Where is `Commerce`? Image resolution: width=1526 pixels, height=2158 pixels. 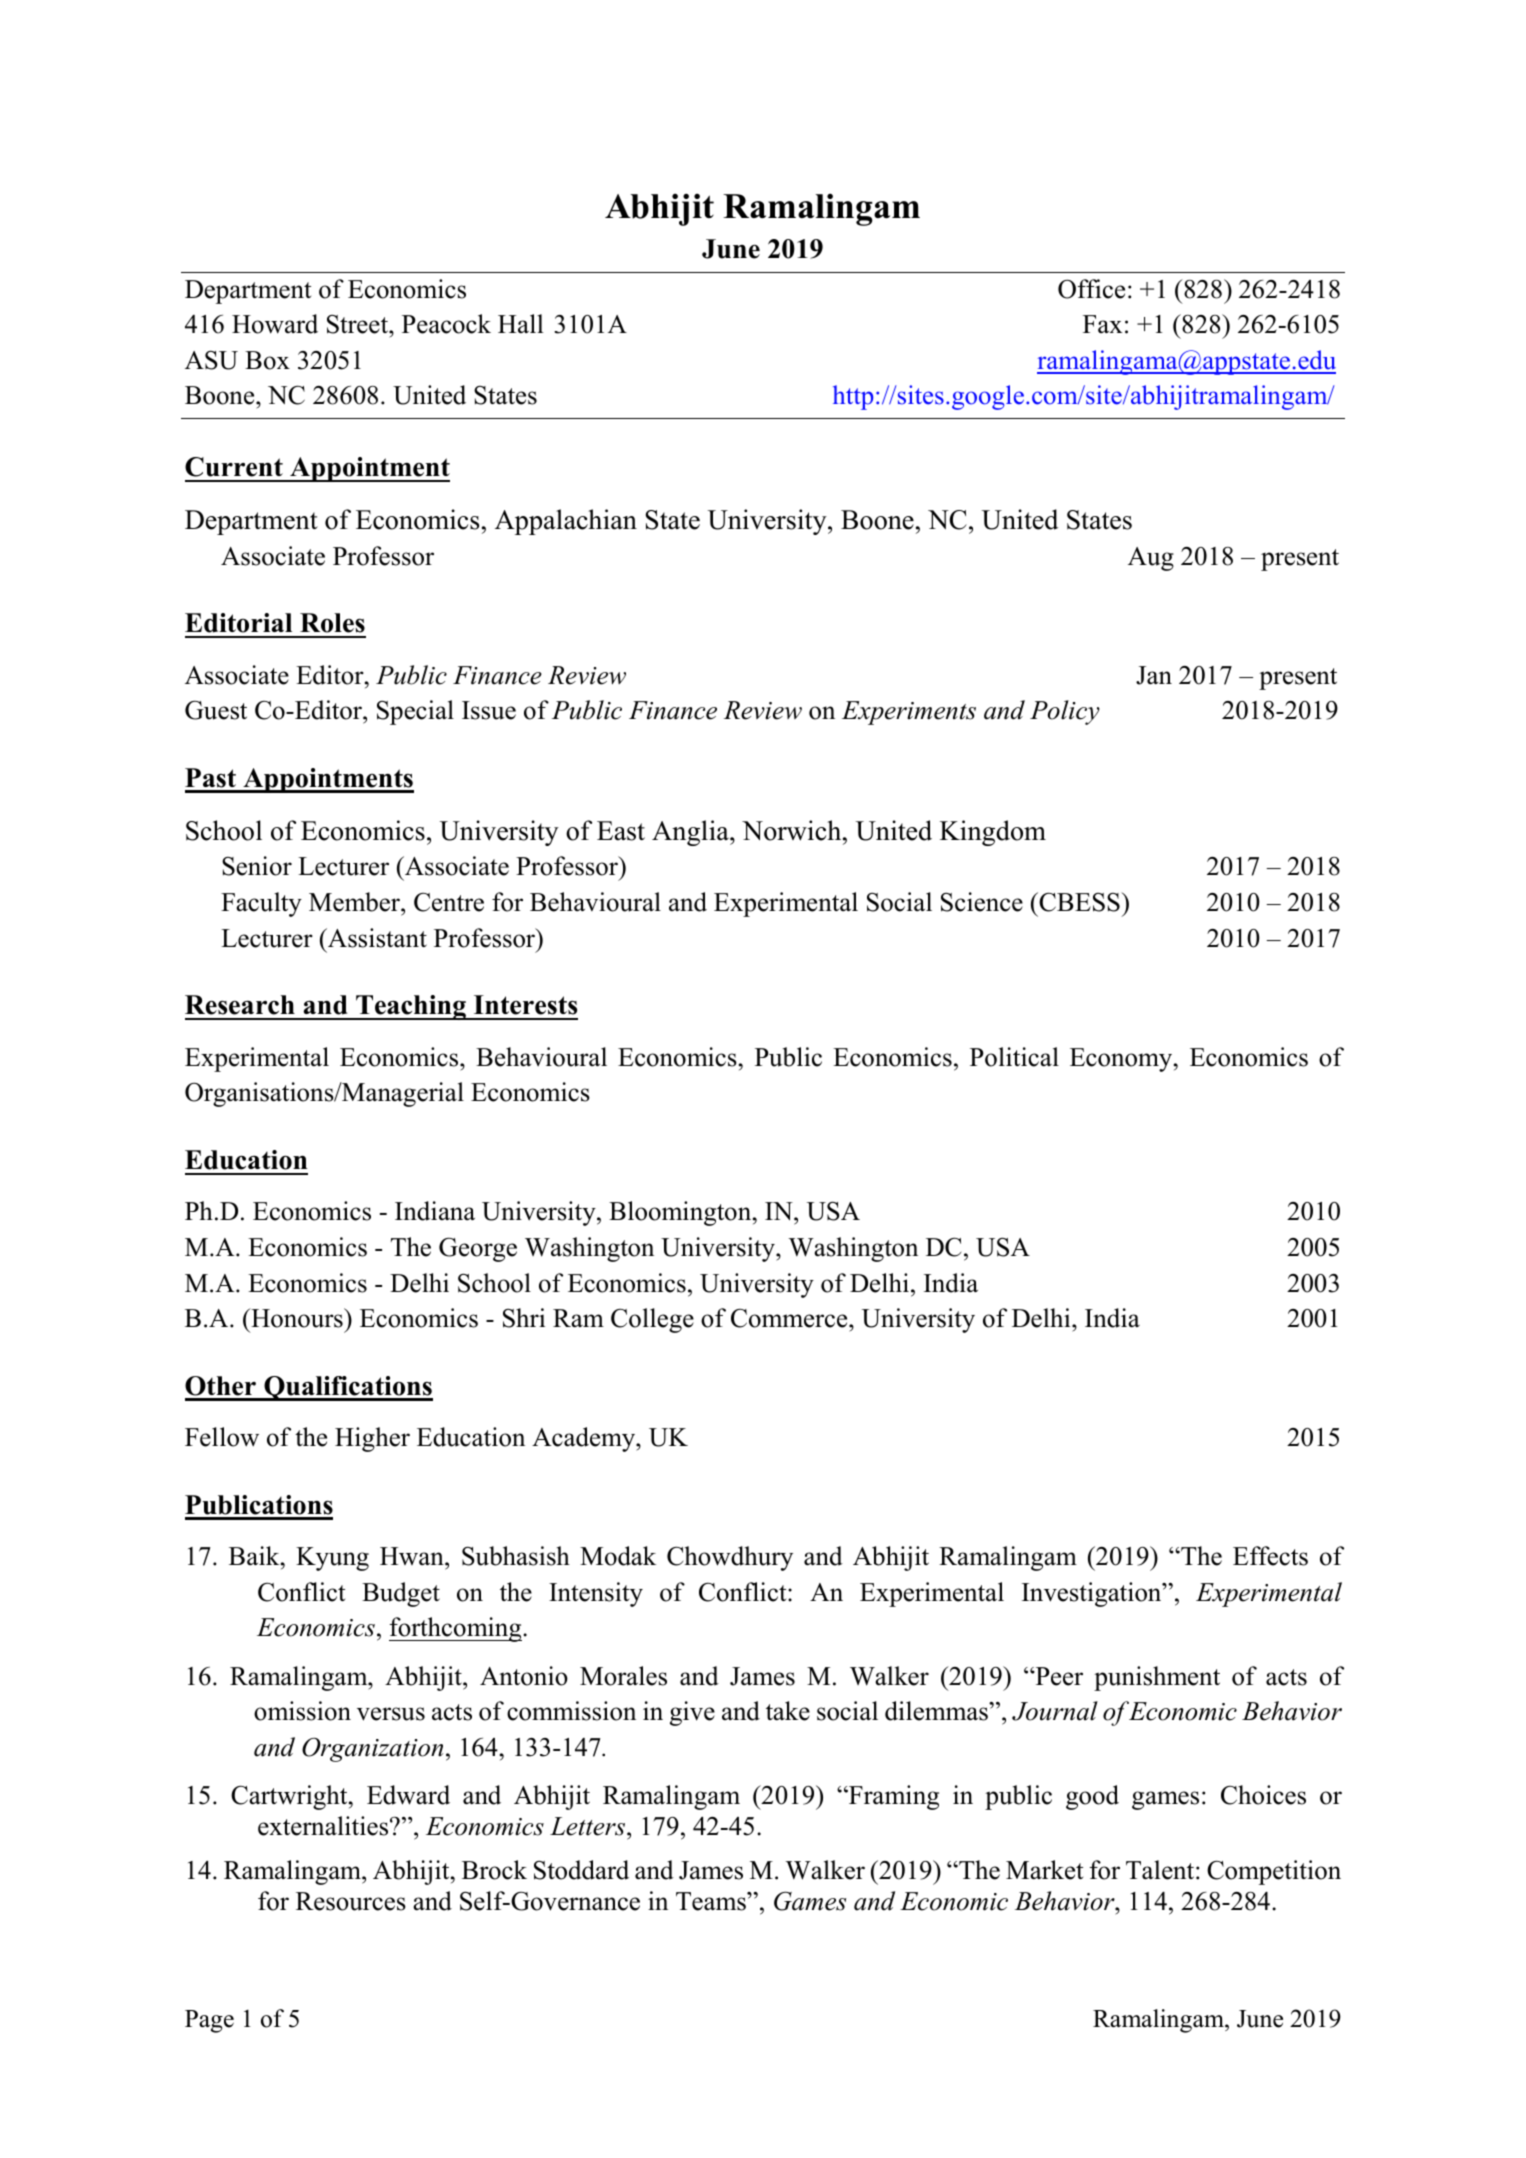 Commerce is located at coordinates (790, 1318).
